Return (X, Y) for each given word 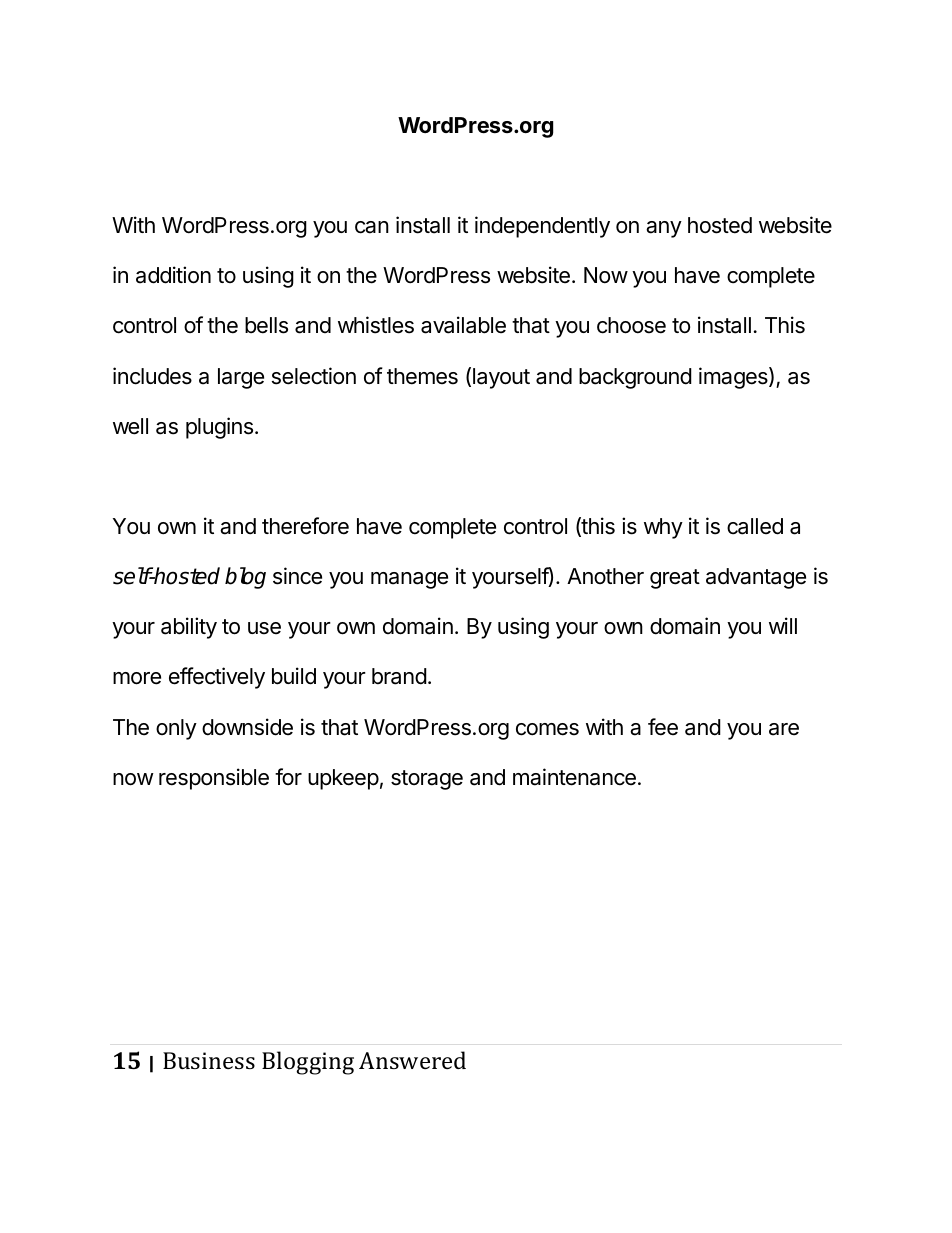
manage (409, 580)
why (663, 528)
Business (209, 1060)
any (664, 229)
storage (427, 780)
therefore (305, 526)
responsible (214, 779)
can (372, 227)
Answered (412, 1060)
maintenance (574, 777)
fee (663, 727)
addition (173, 275)
